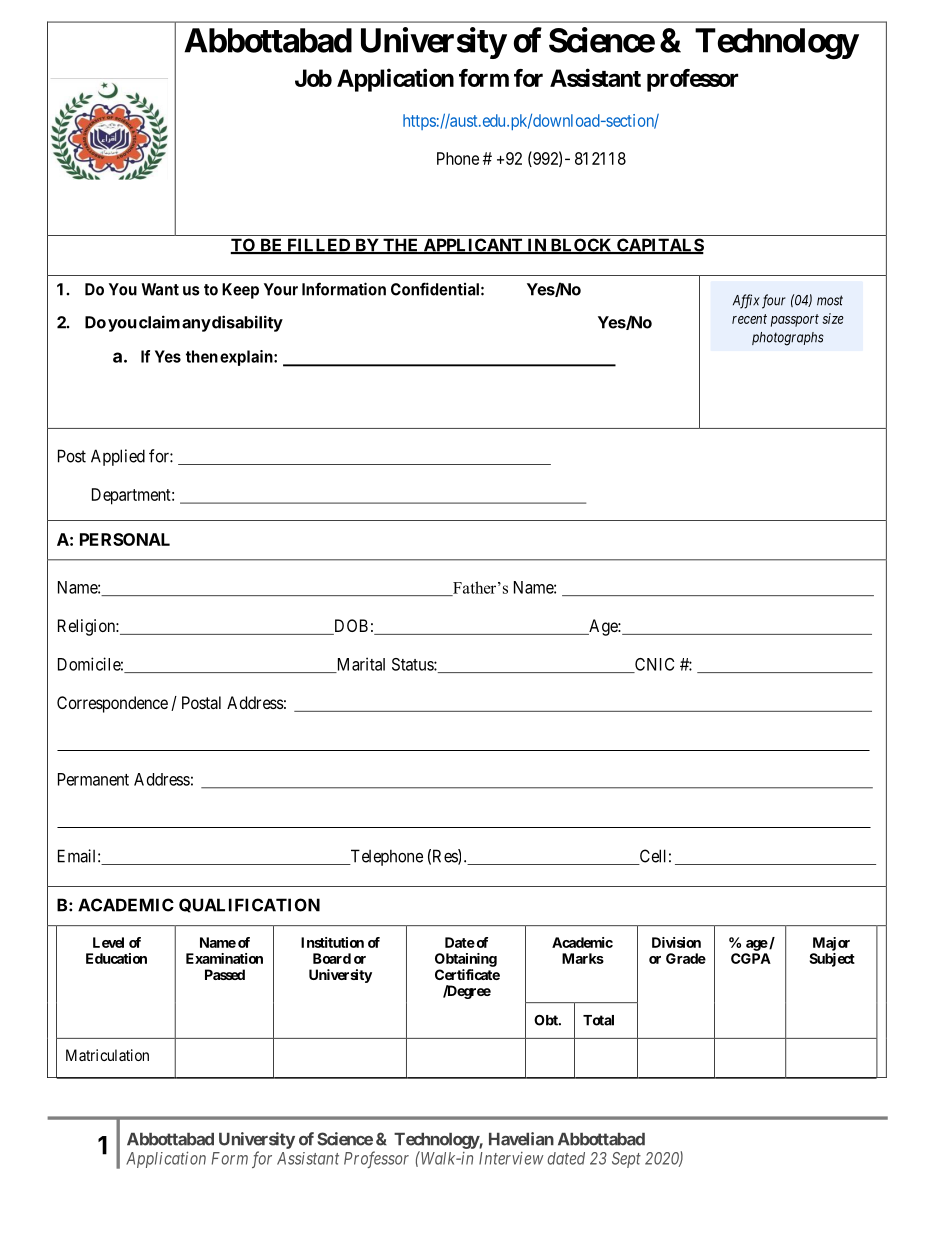 The height and width of the image is (1233, 952). What do you see at coordinates (511, 1158) in the image?
I see `Interview` at bounding box center [511, 1158].
